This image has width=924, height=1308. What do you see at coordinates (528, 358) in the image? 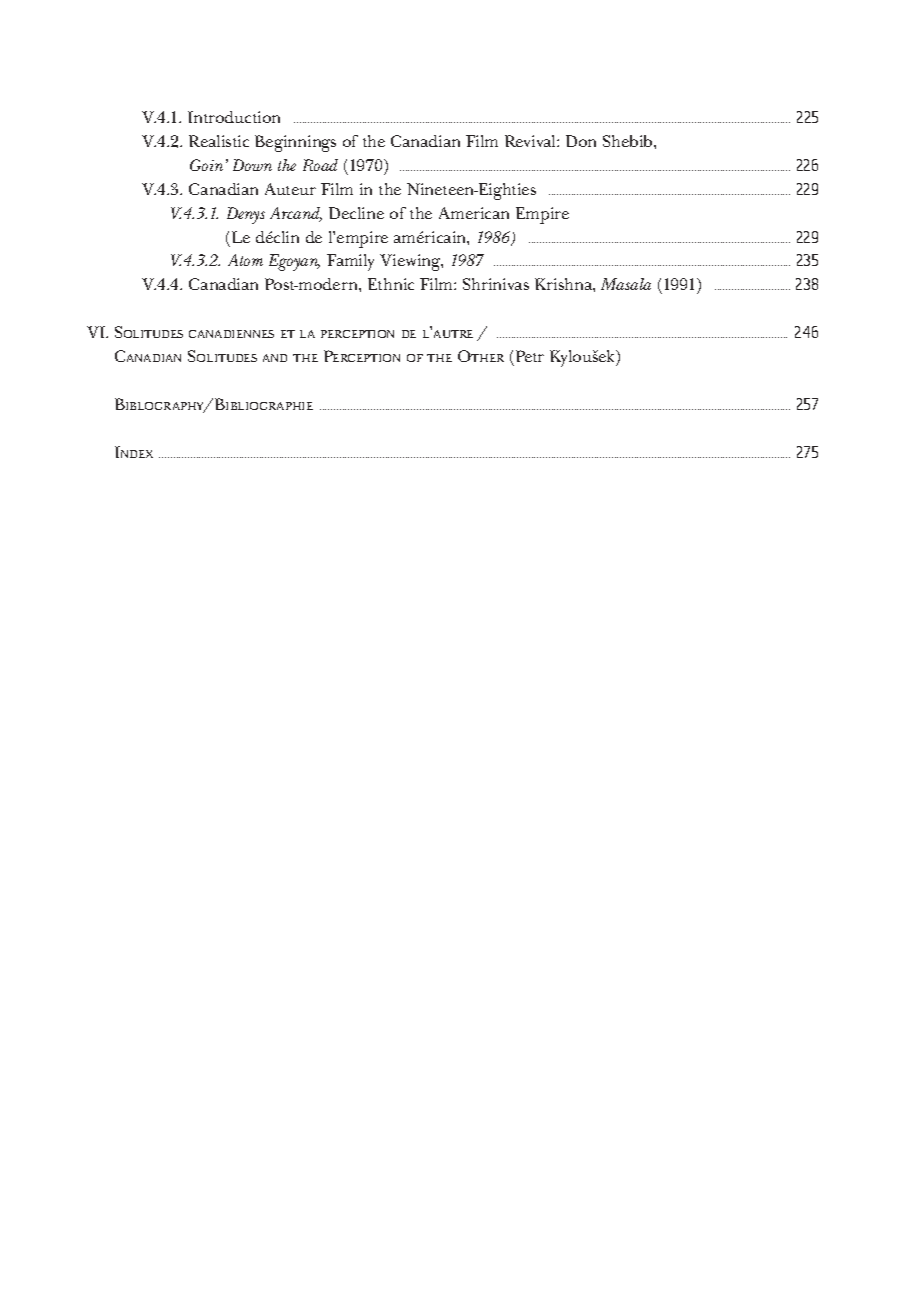
I see `Petr` at bounding box center [528, 358].
